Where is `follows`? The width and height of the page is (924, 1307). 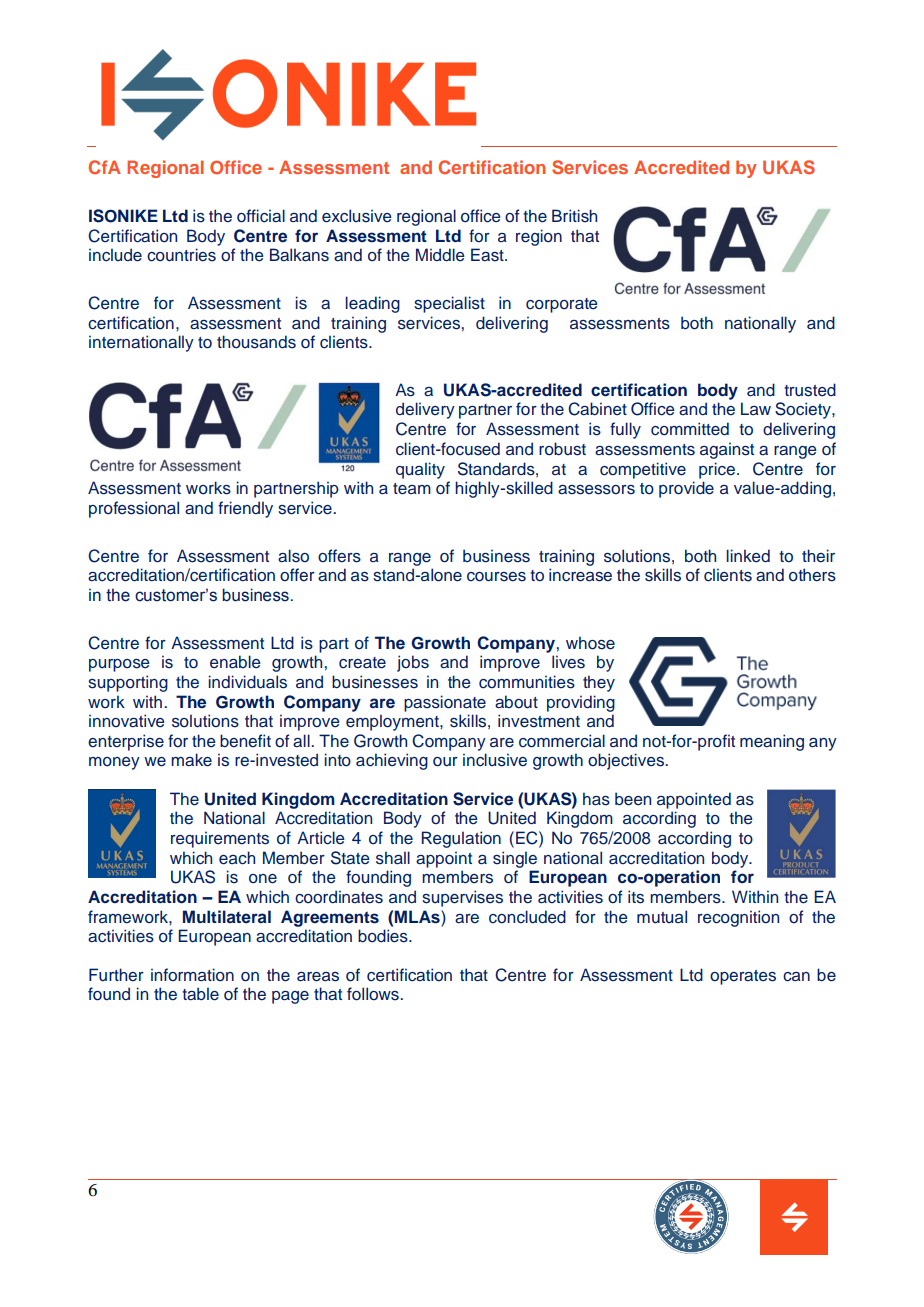 follows is located at coordinates (373, 994).
